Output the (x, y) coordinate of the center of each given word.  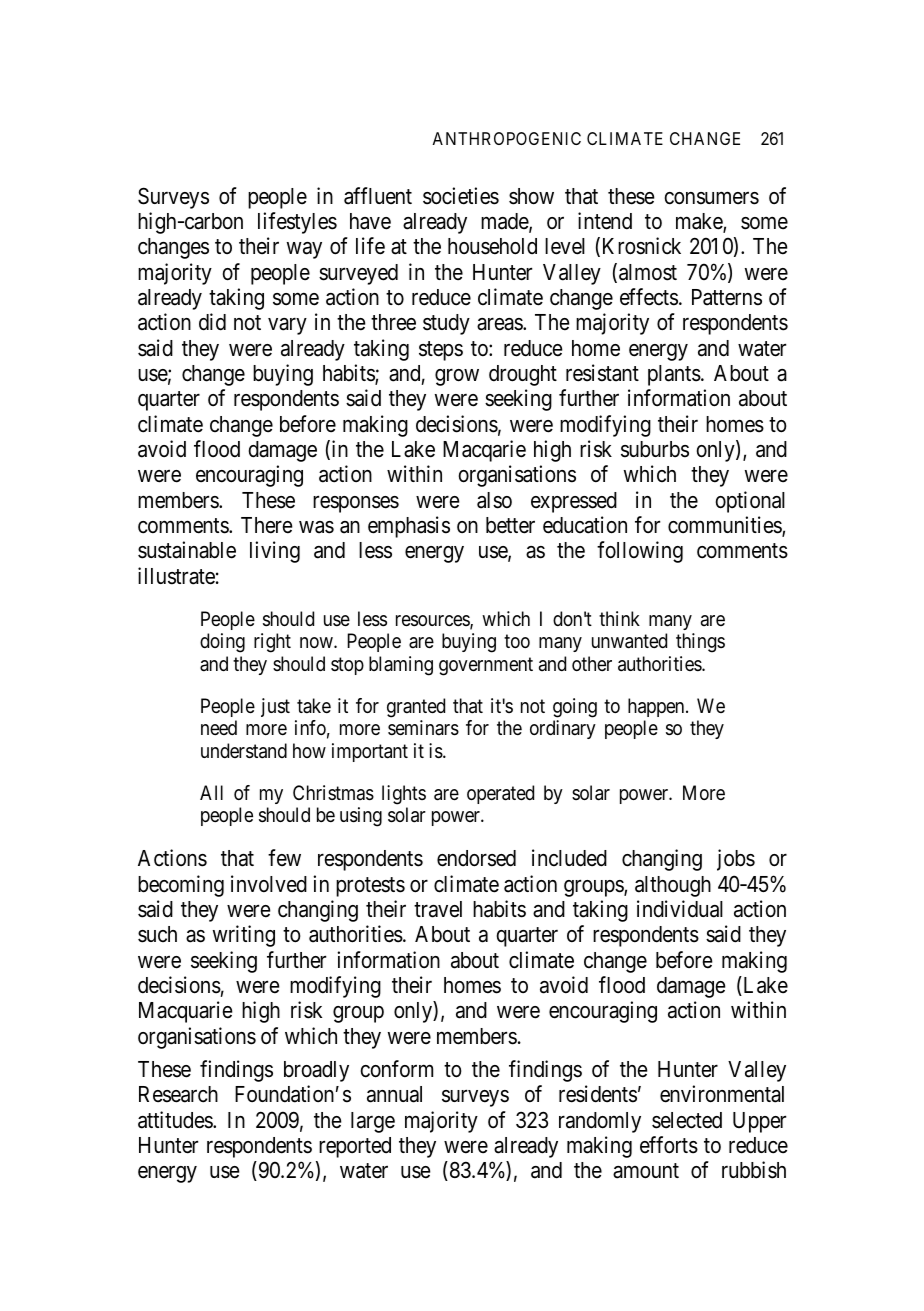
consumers (712, 198)
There (267, 525)
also (494, 500)
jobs (736, 860)
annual (394, 1094)
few (284, 858)
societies (461, 196)
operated (500, 794)
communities (725, 526)
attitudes (176, 1120)
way (304, 250)
